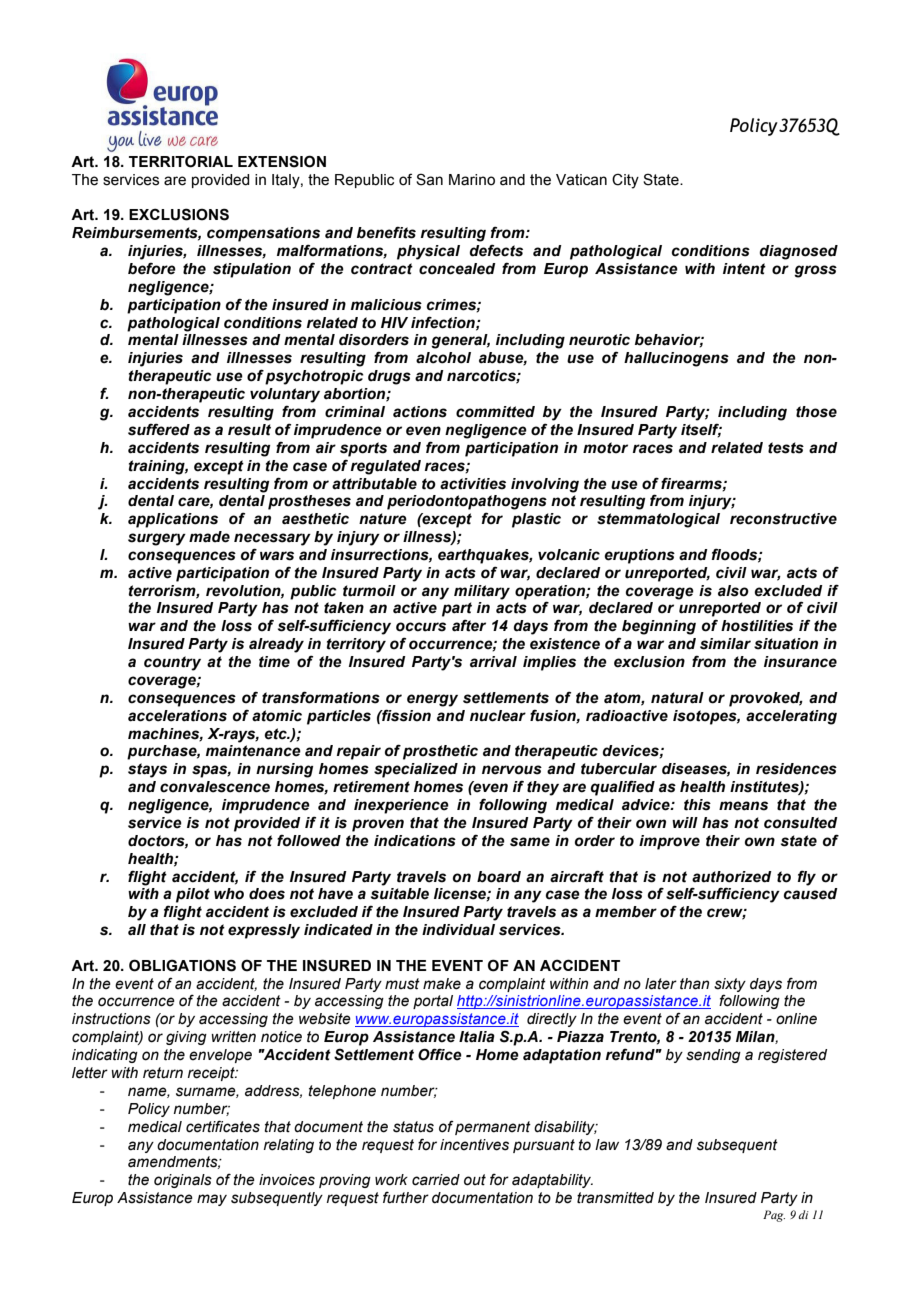 This page has width=924, height=1308. What do you see at coordinates (625, 181) in the page?
I see `City` at bounding box center [625, 181].
